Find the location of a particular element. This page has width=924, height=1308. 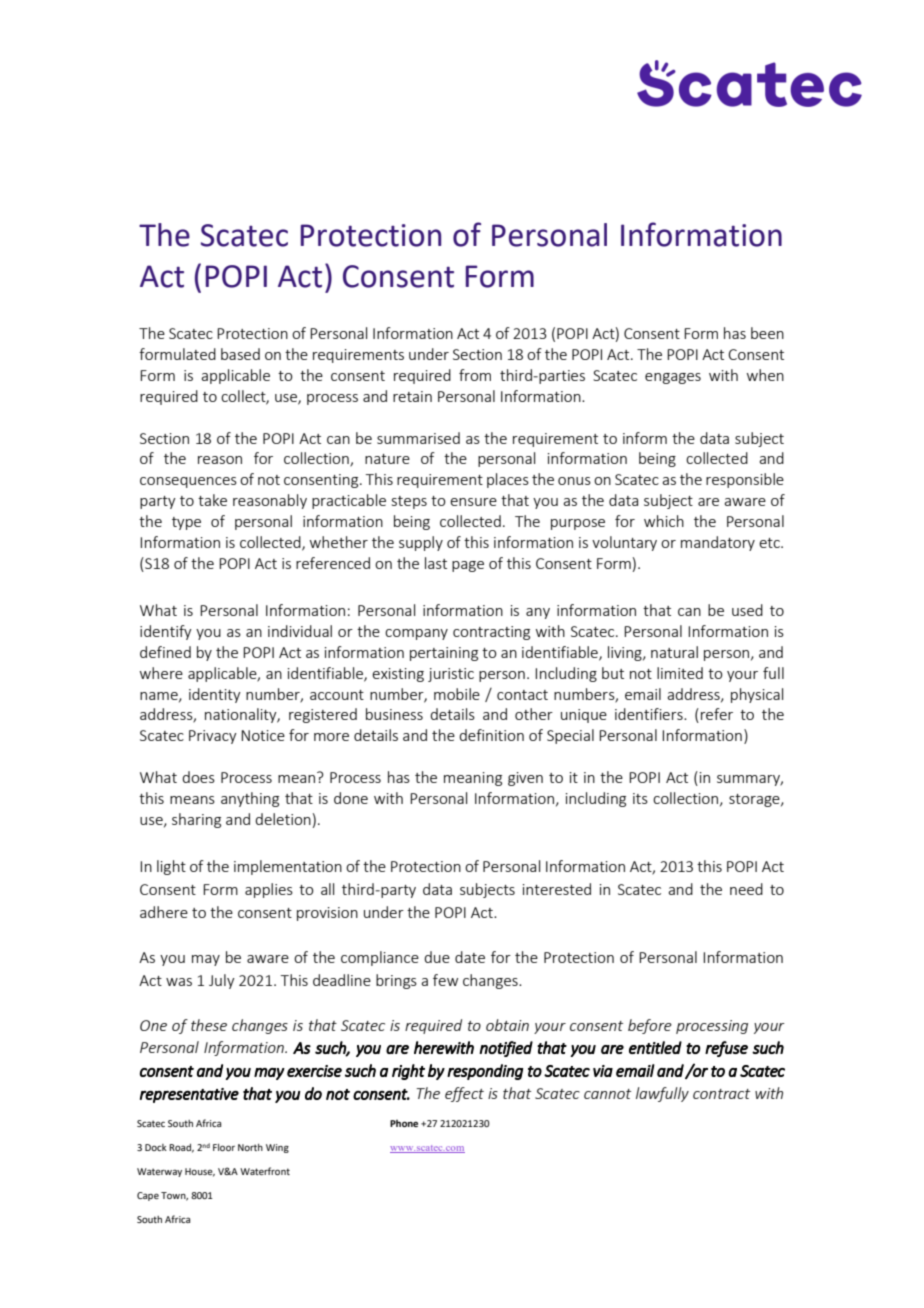

need is located at coordinates (746, 889).
